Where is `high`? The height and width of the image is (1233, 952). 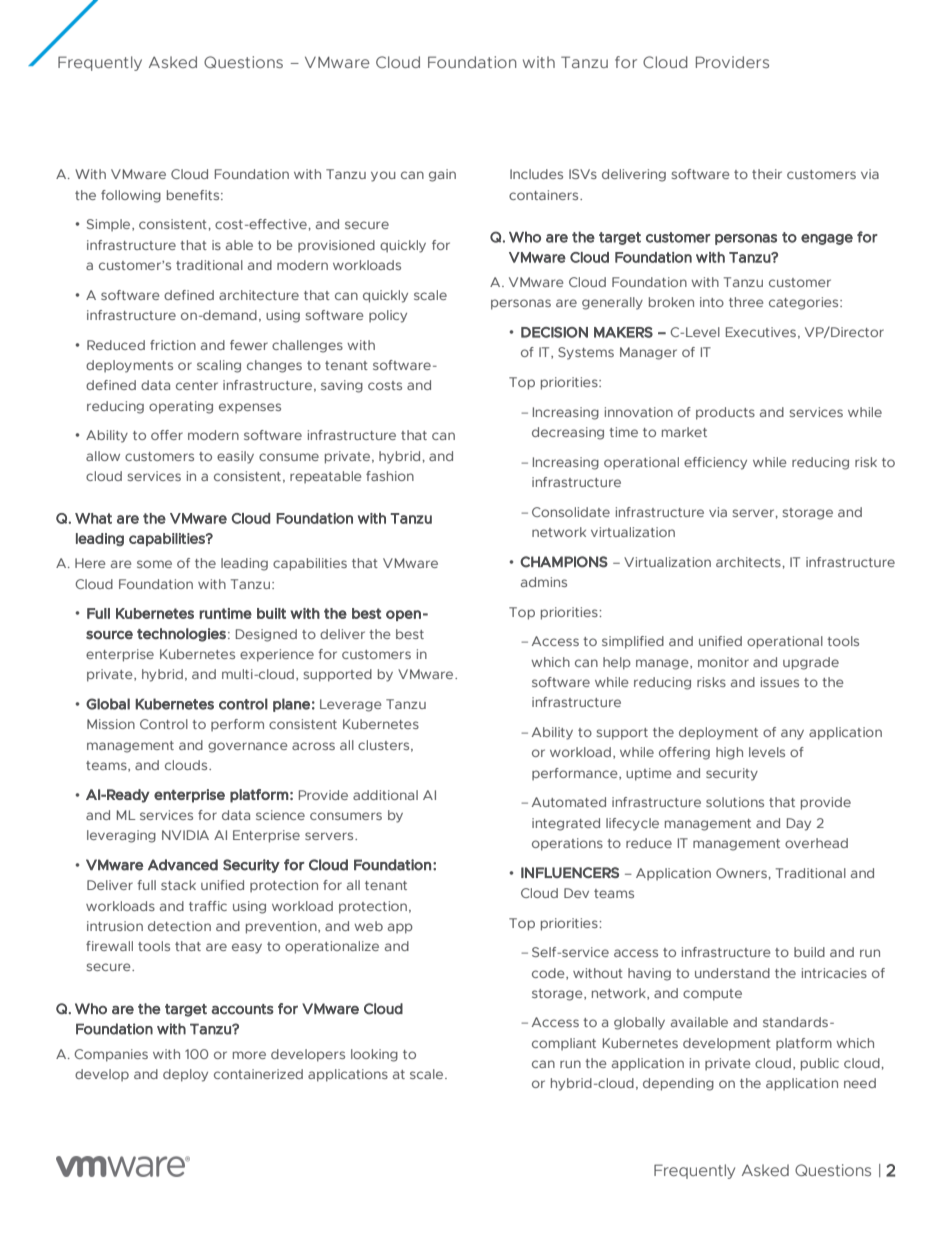
high is located at coordinates (729, 753).
